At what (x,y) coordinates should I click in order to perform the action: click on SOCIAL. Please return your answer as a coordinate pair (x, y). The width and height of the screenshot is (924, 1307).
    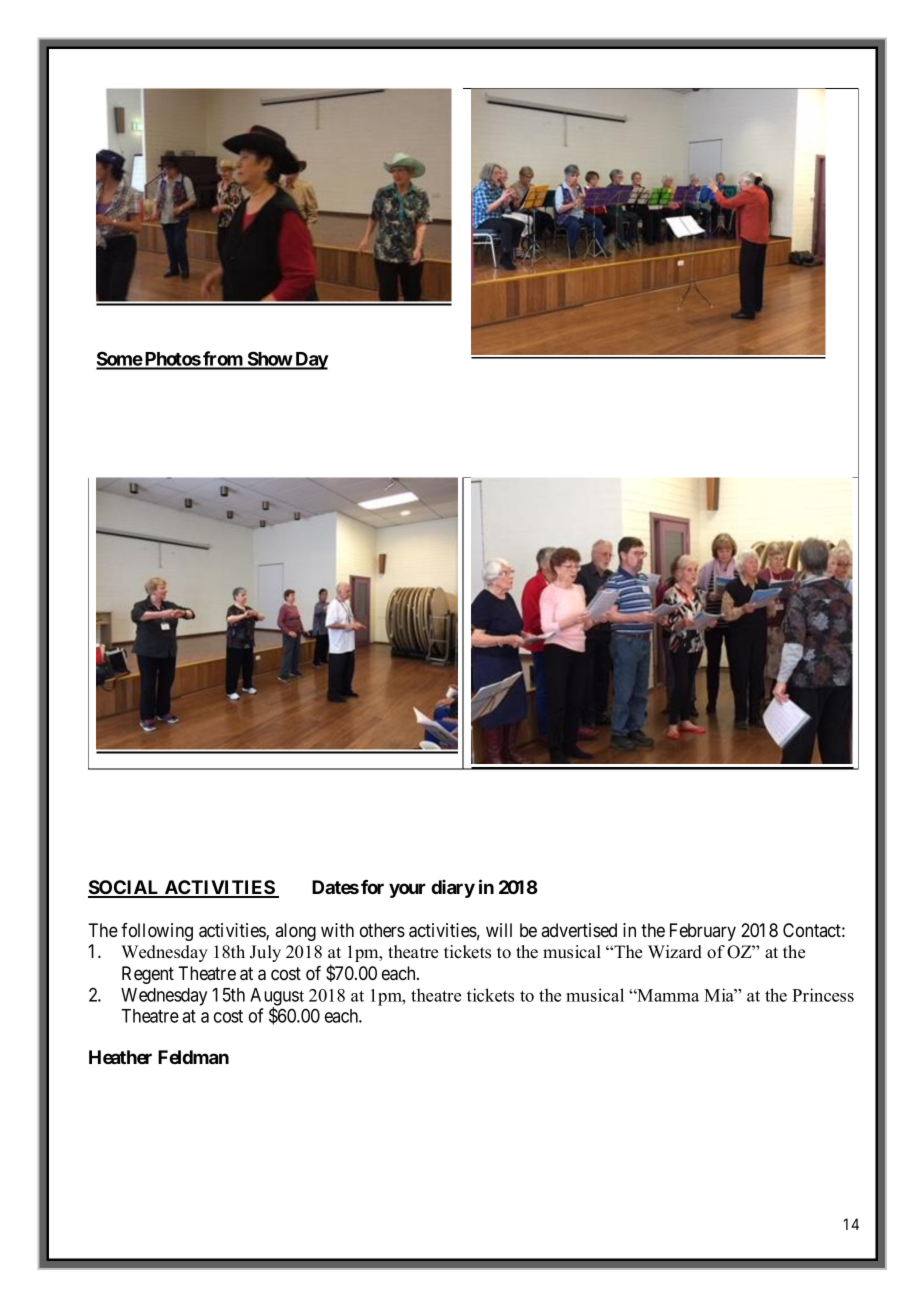
    Looking at the image, I should click on (125, 888).
